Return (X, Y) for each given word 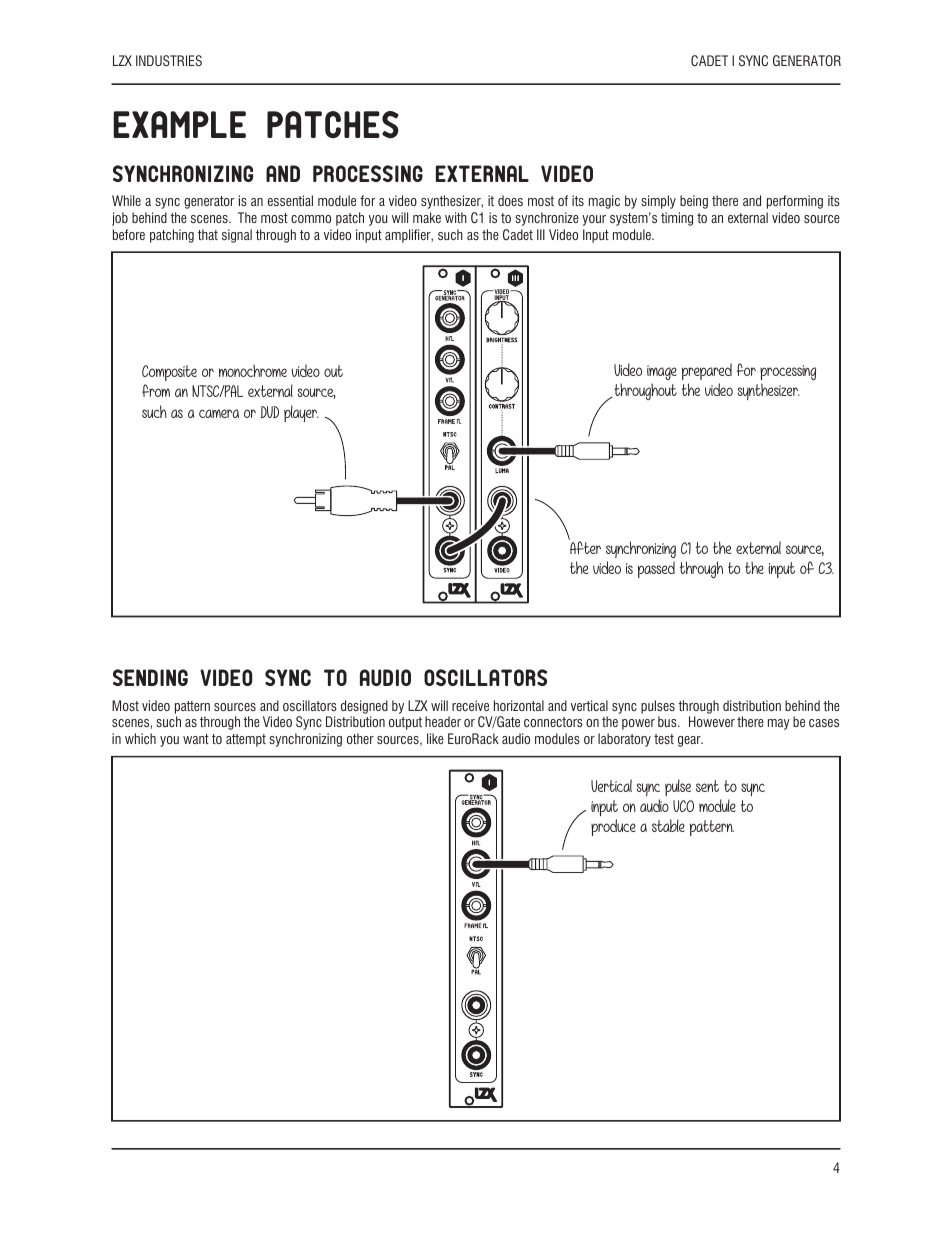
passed (656, 569)
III (541, 234)
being (694, 202)
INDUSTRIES (169, 60)
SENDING (150, 677)
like (435, 738)
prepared (707, 371)
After (585, 546)
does (510, 200)
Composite (169, 373)
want (196, 739)
